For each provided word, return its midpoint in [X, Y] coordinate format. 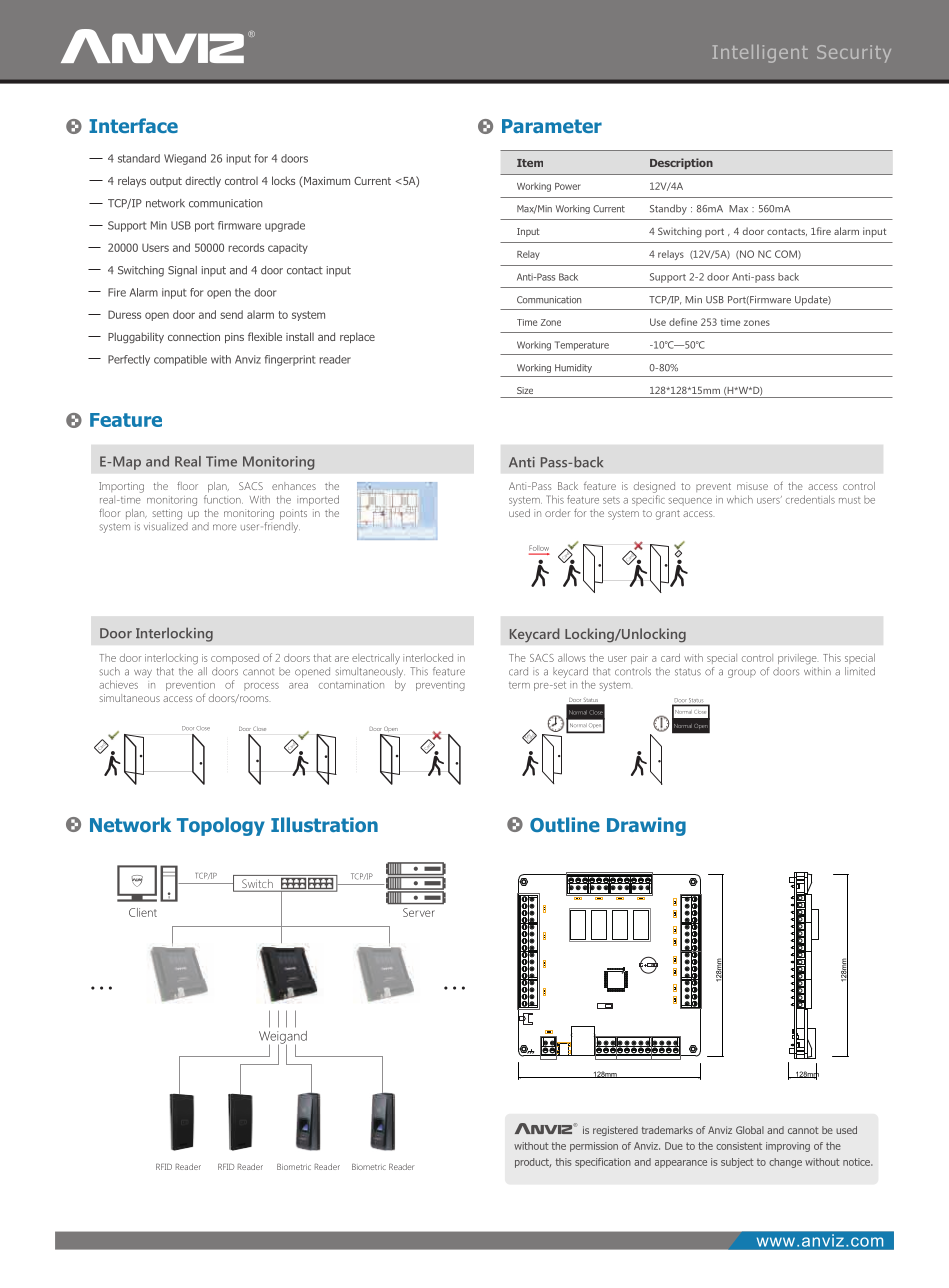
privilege [798, 659]
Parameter [552, 126]
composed [235, 659]
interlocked [428, 658]
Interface [133, 125]
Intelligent [760, 54]
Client [143, 912]
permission [594, 1147]
